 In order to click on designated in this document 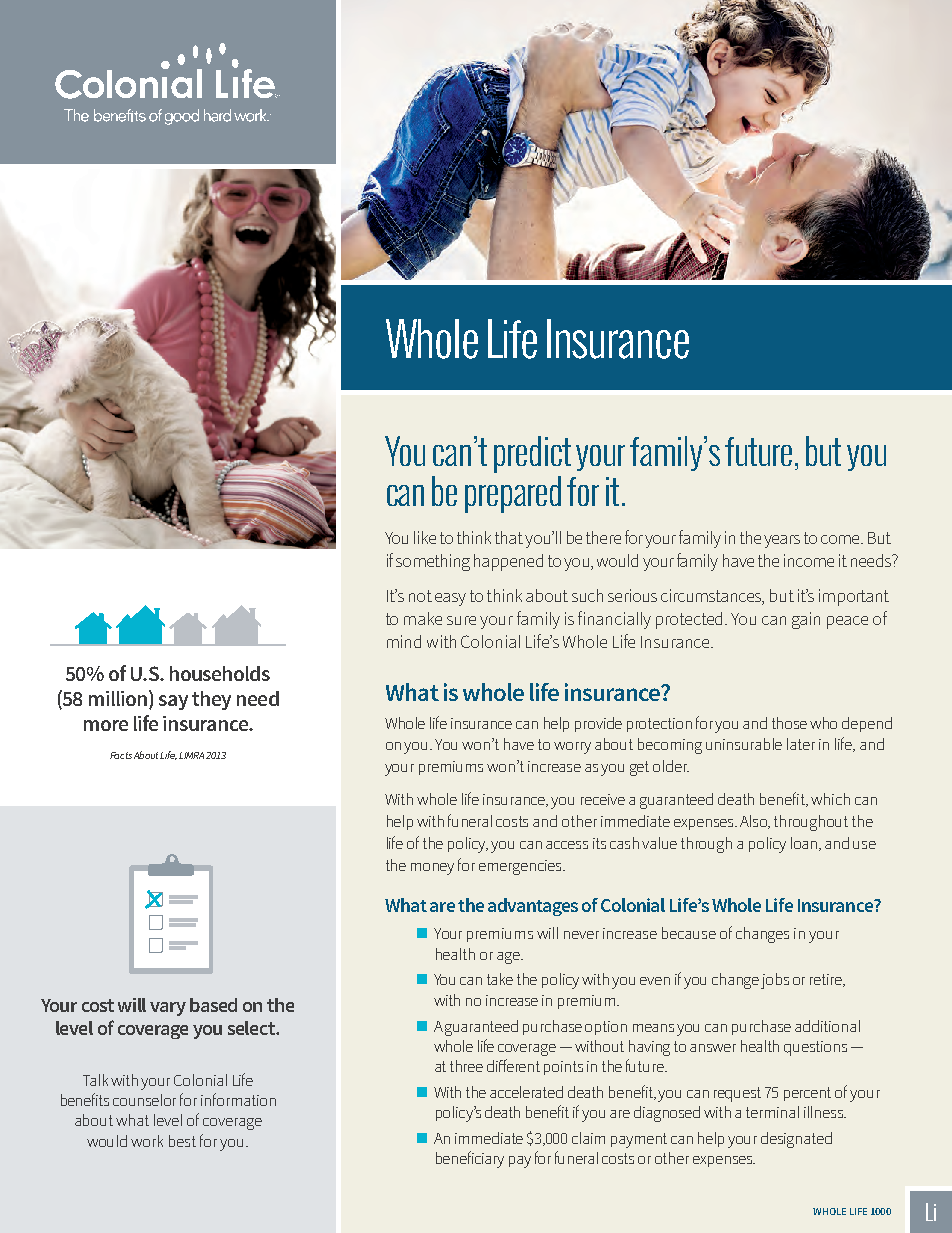, I will do `click(796, 1140)`.
